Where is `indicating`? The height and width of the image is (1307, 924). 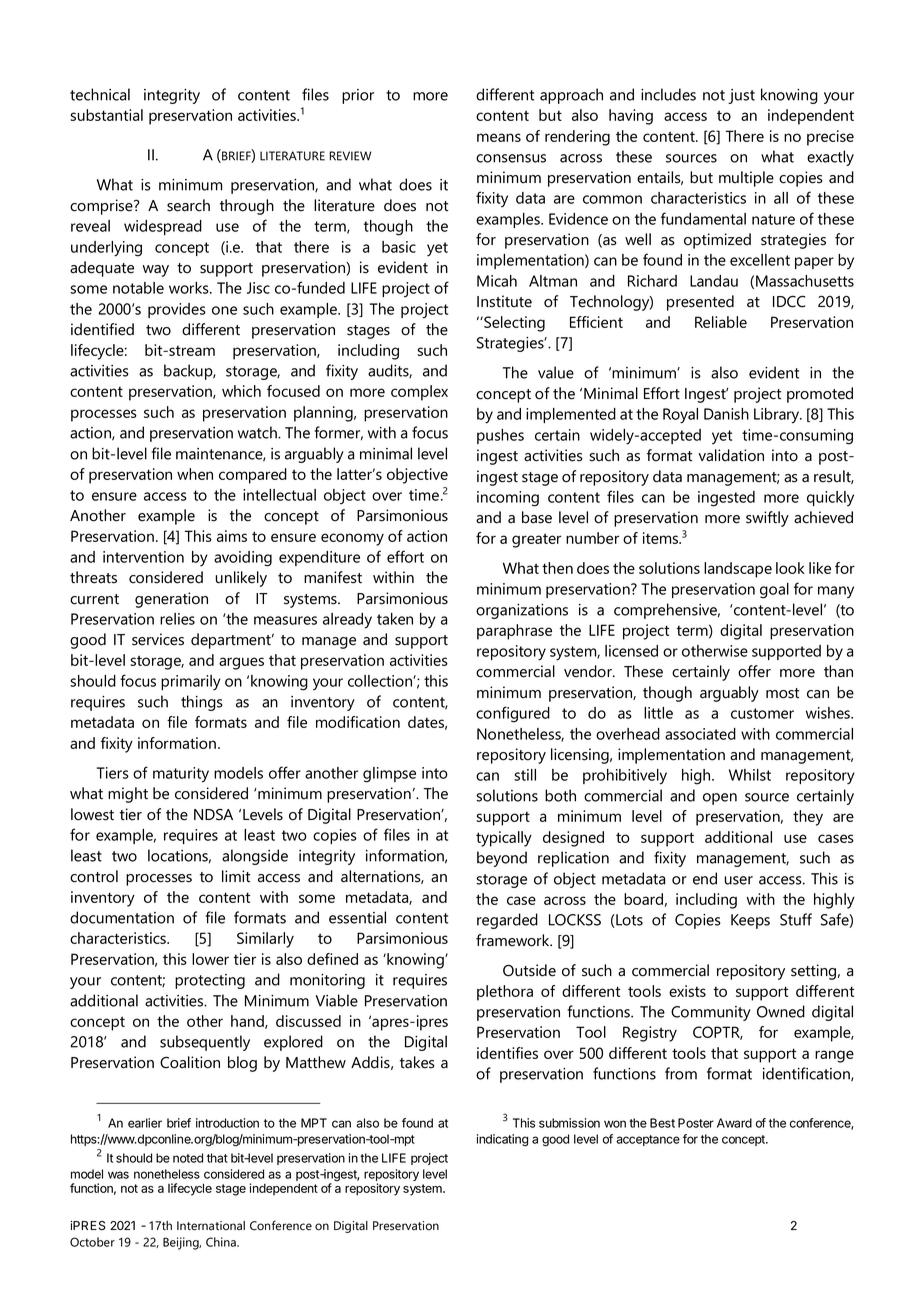 indicating is located at coordinates (502, 1140).
